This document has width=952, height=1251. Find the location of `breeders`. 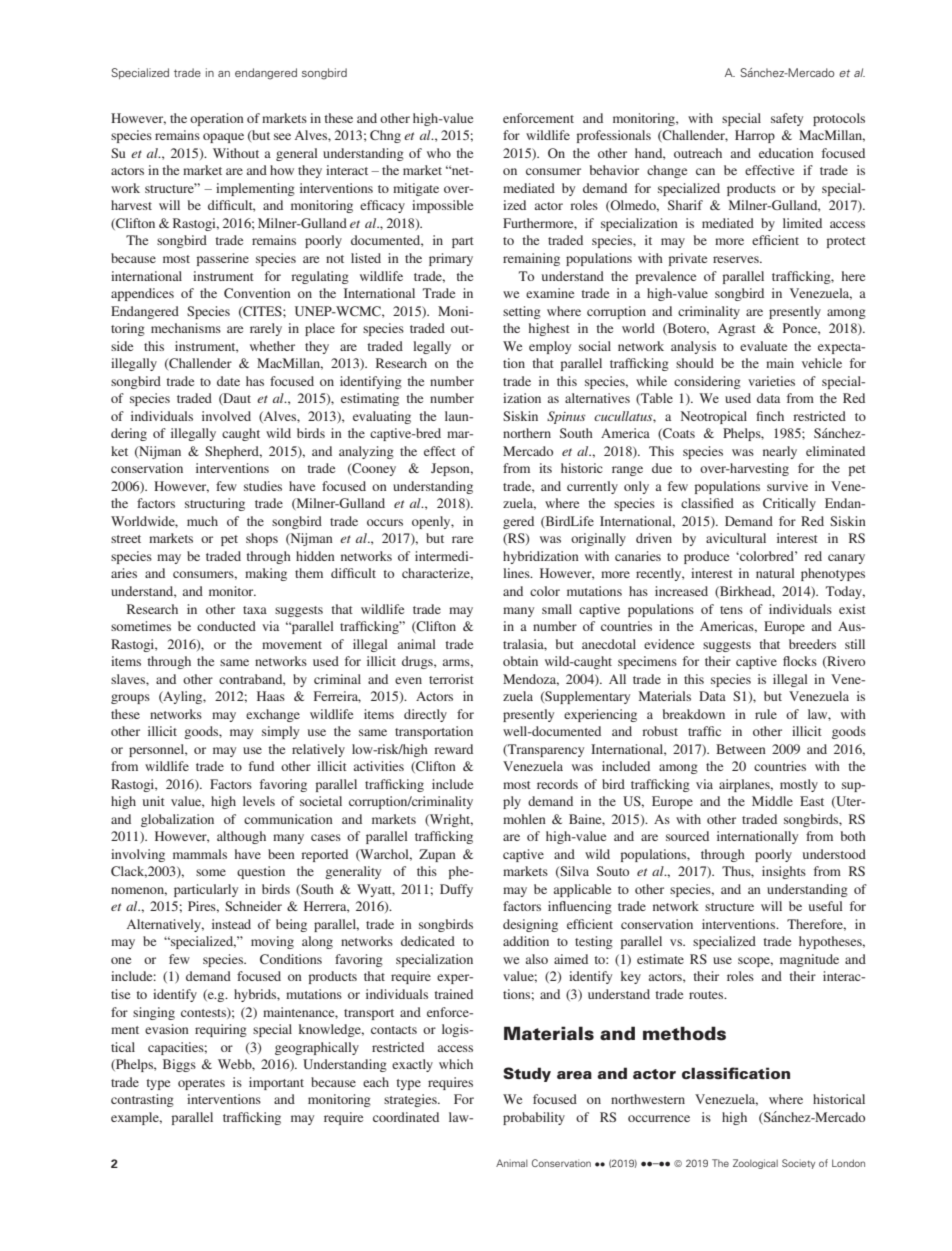

breeders is located at coordinates (812, 644).
